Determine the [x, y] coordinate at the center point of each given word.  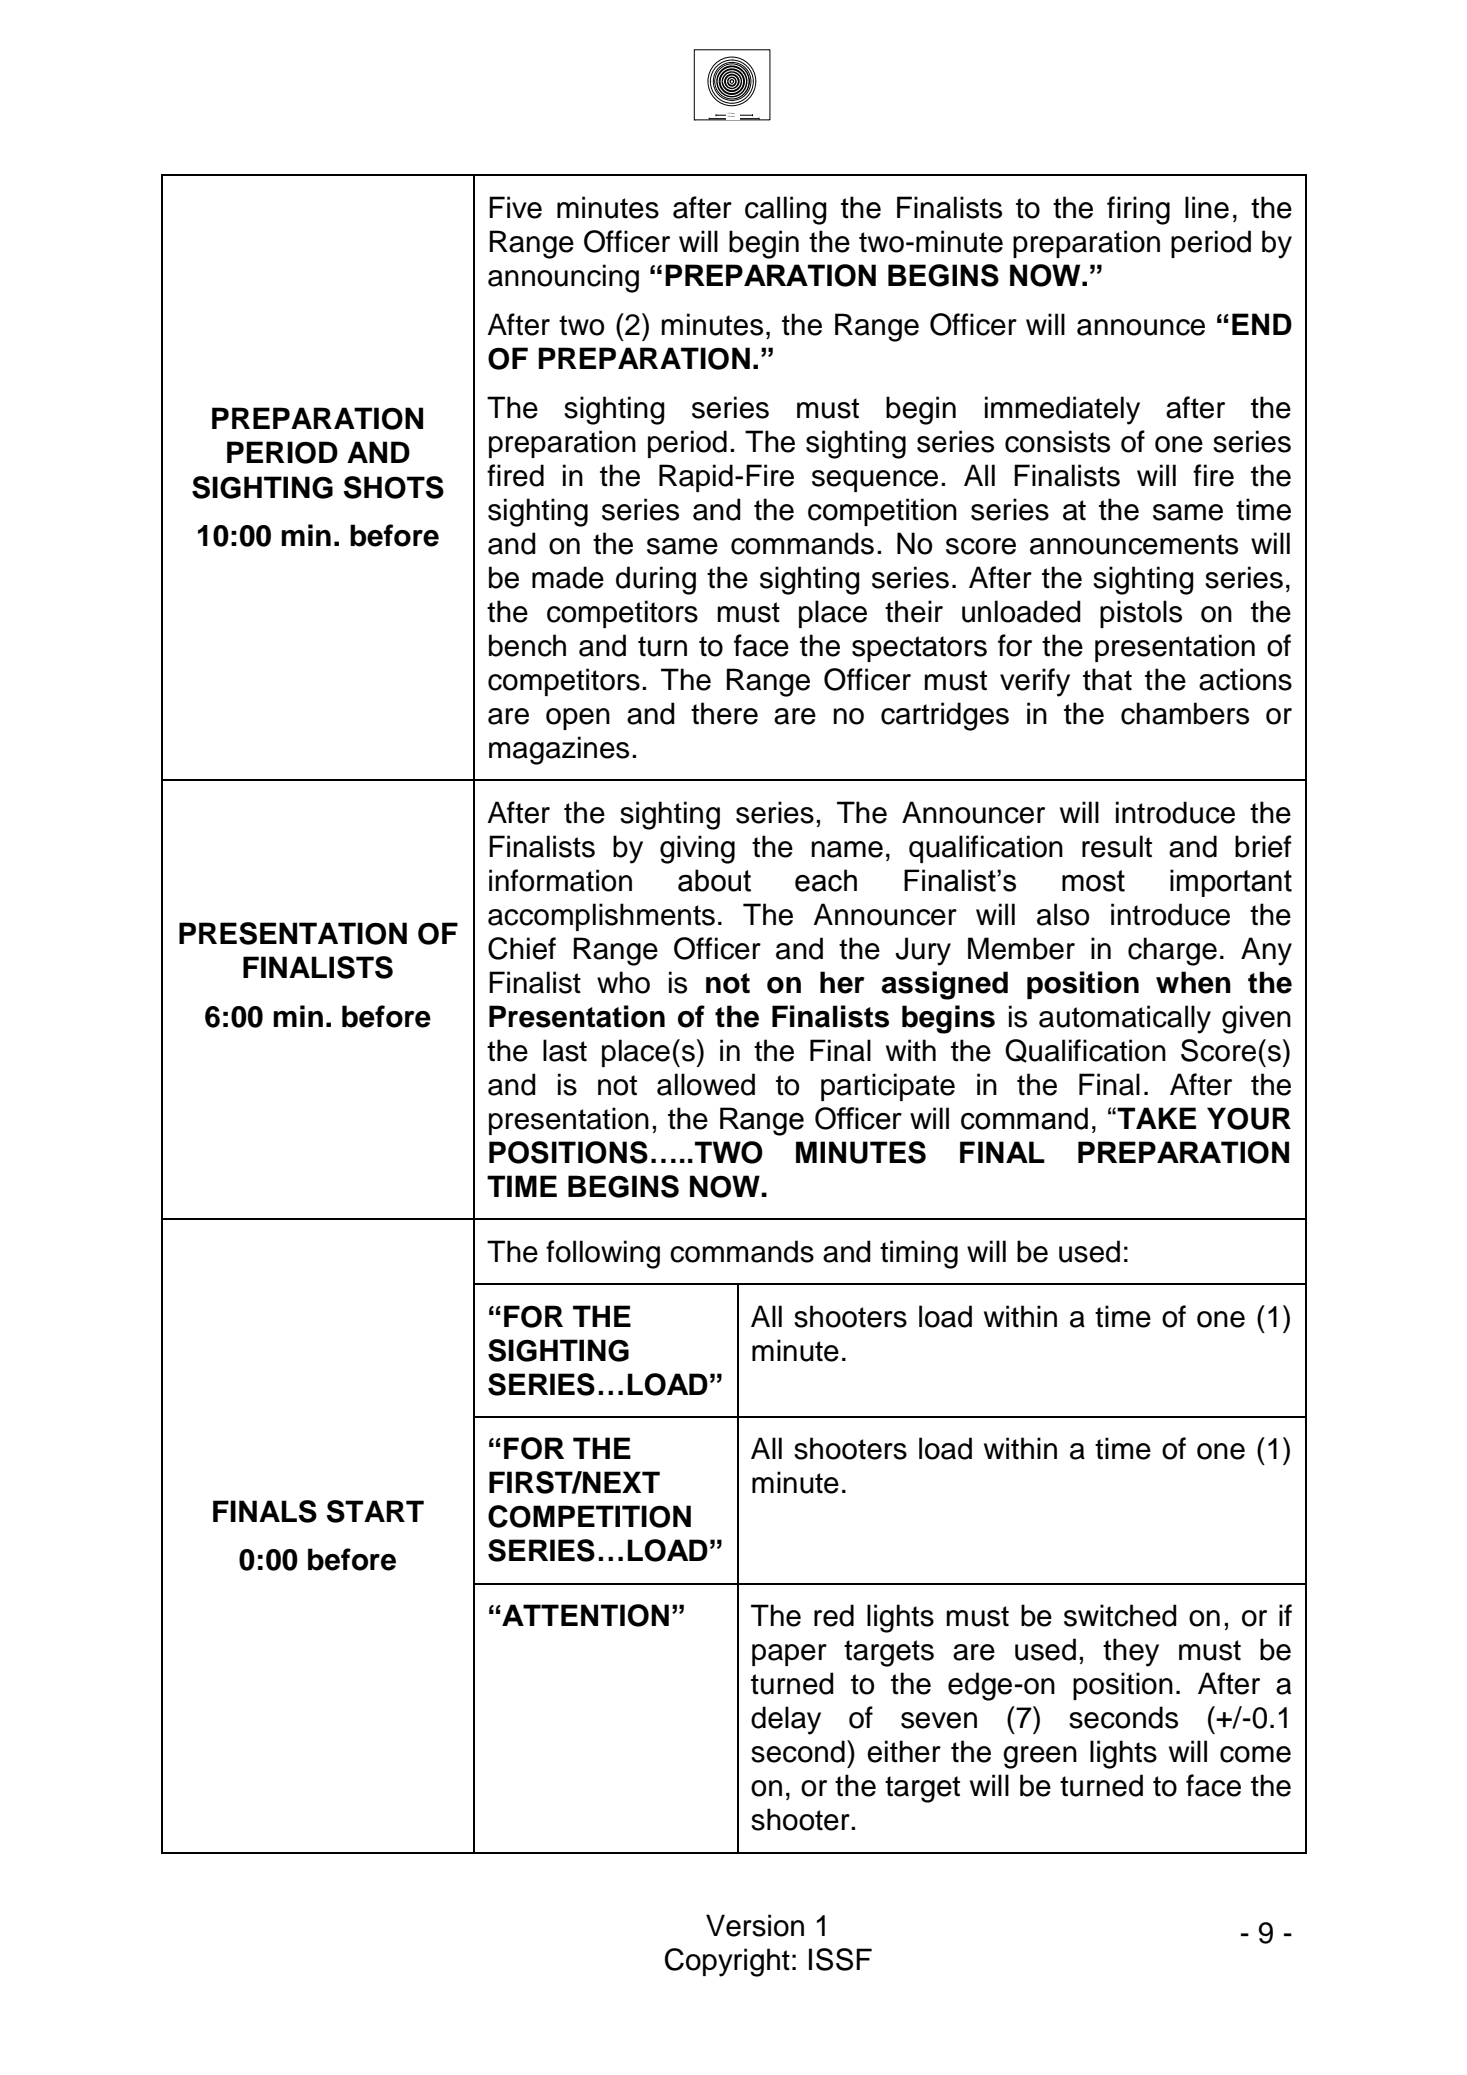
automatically [1125, 1019]
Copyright [727, 1962]
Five [515, 207]
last [565, 1050]
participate [888, 1087]
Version [755, 1925]
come [1255, 1754]
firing [1138, 210]
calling [786, 210]
